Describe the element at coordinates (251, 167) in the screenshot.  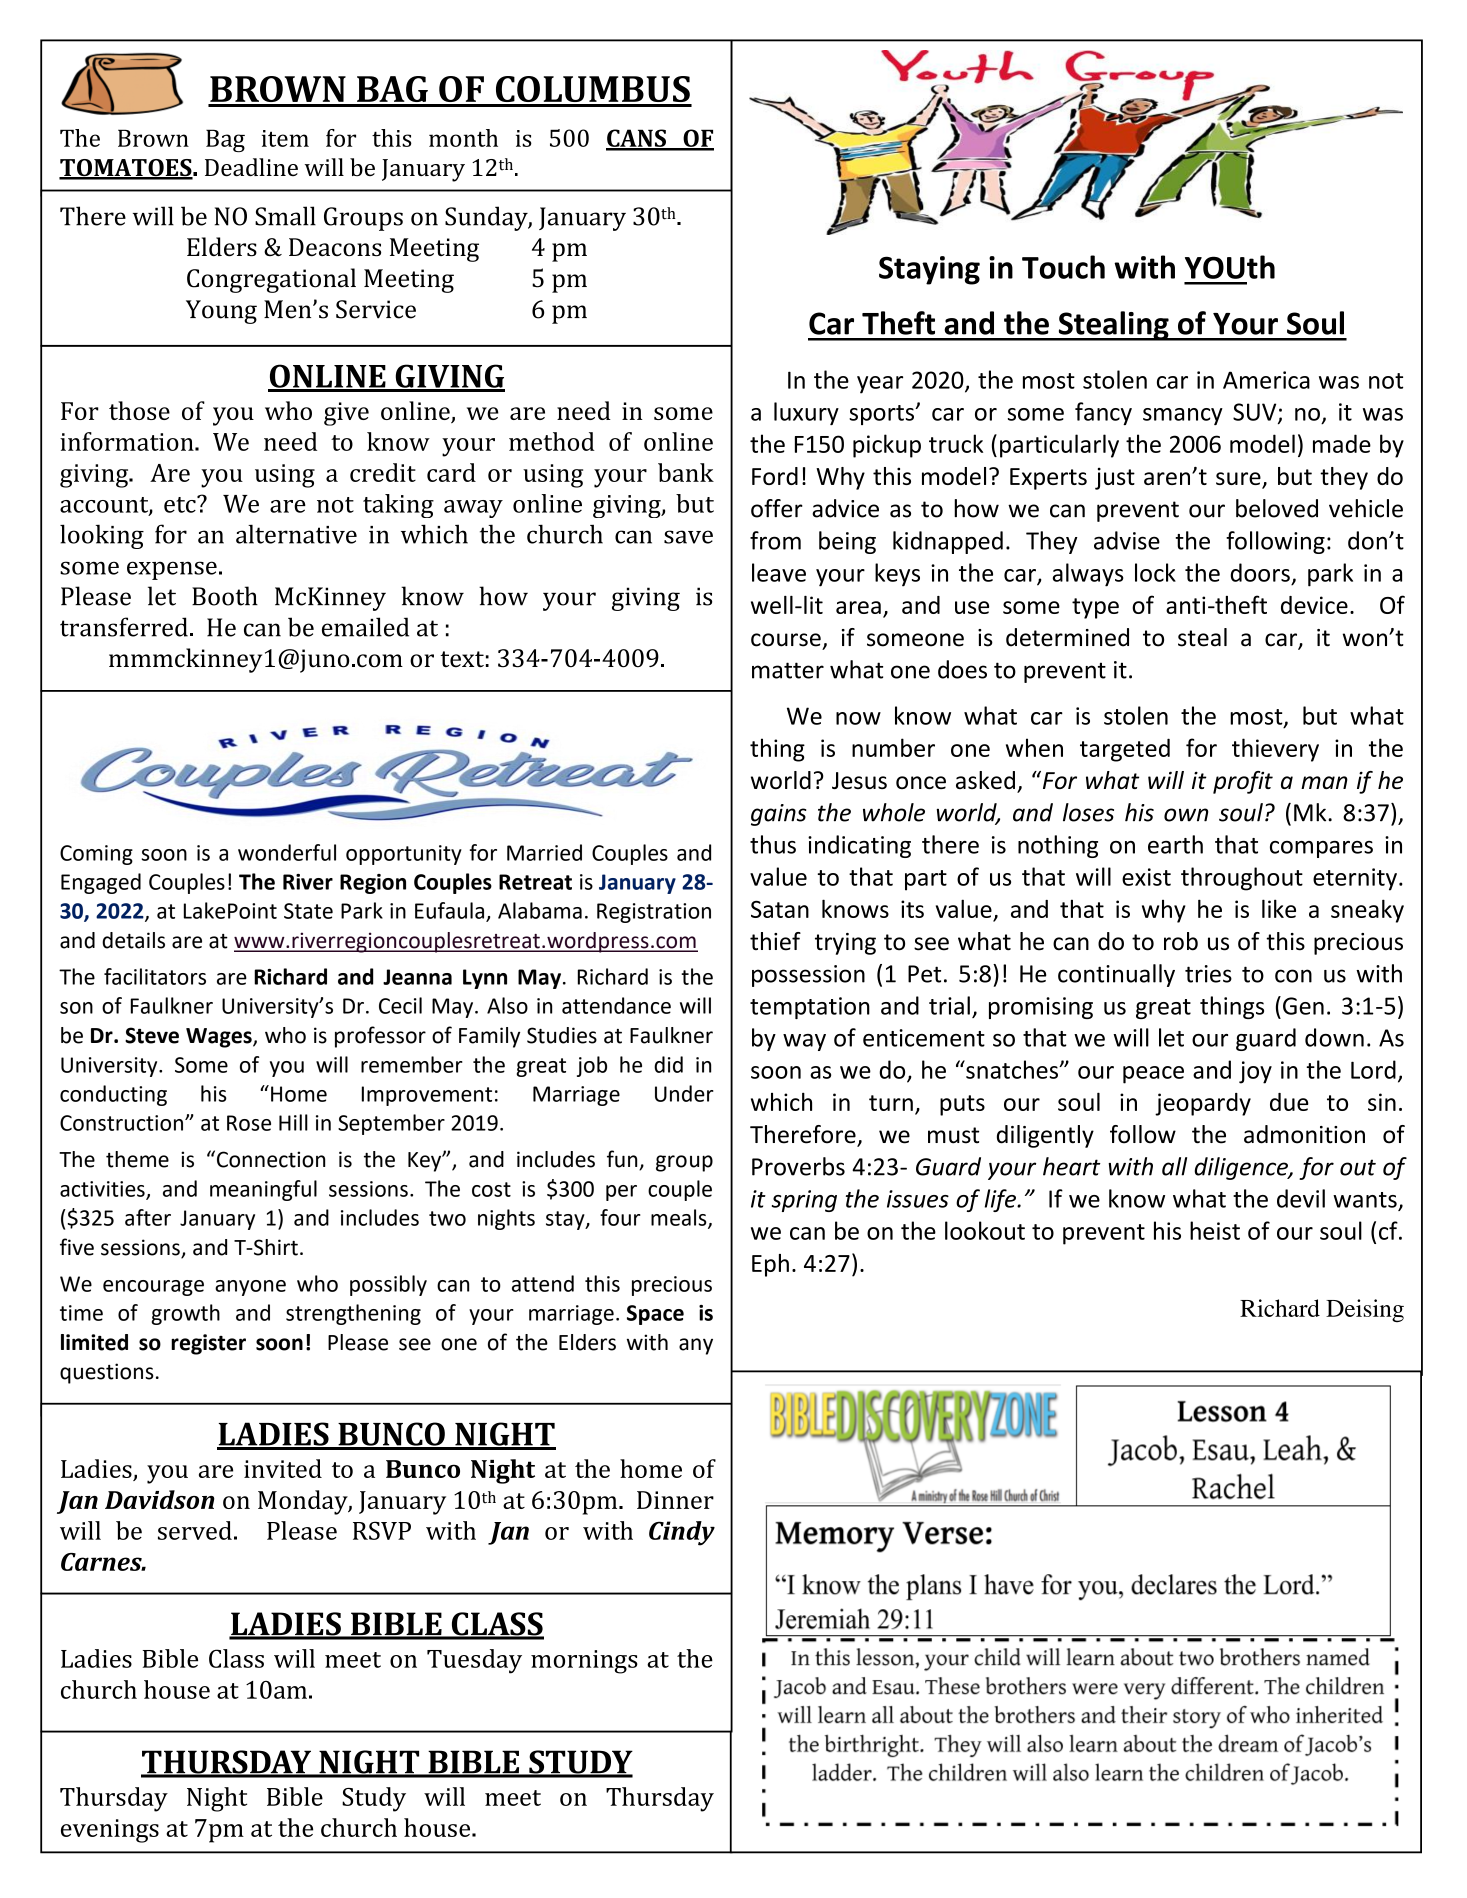
I see `Deadline` at that location.
